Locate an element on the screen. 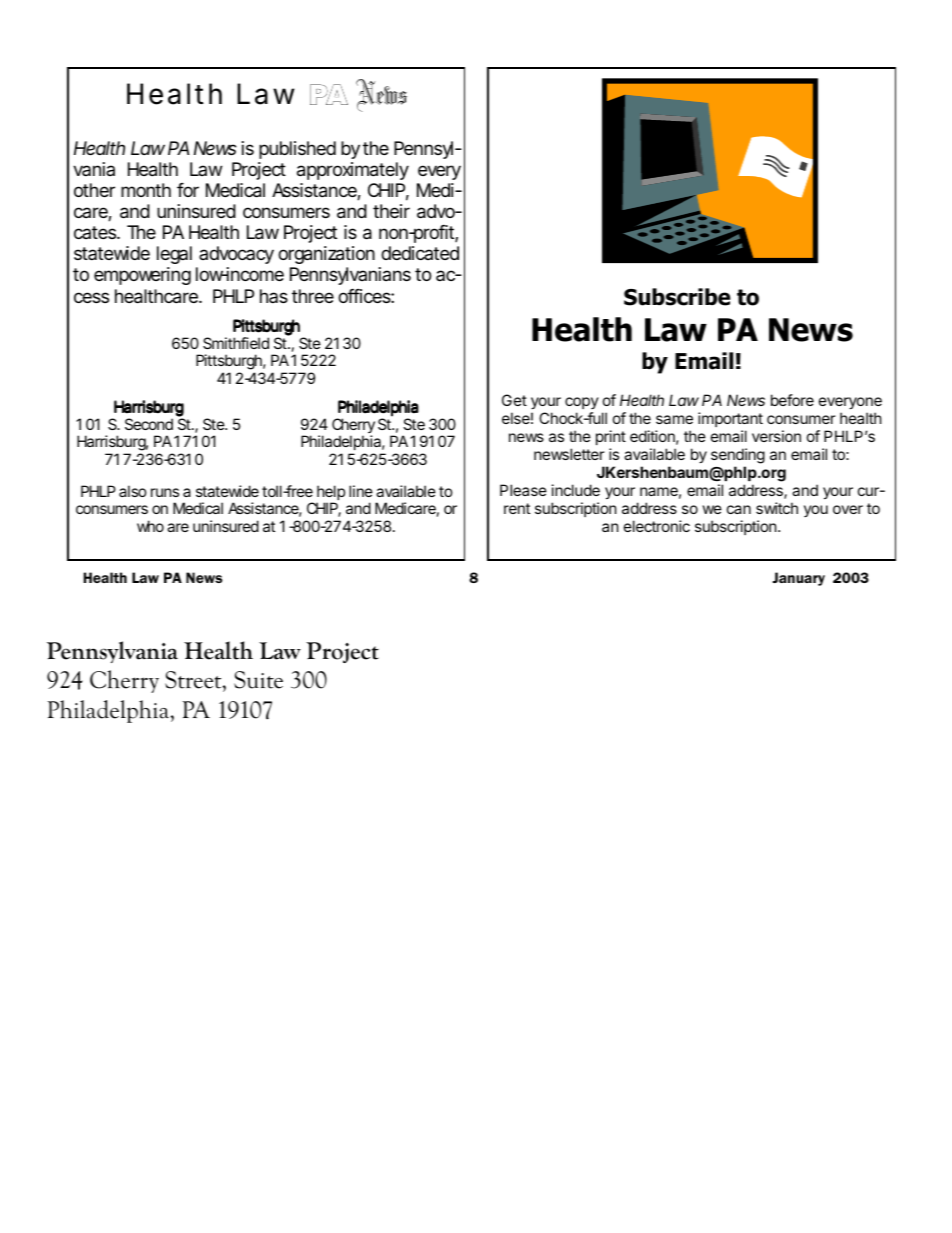  electronic is located at coordinates (657, 526).
